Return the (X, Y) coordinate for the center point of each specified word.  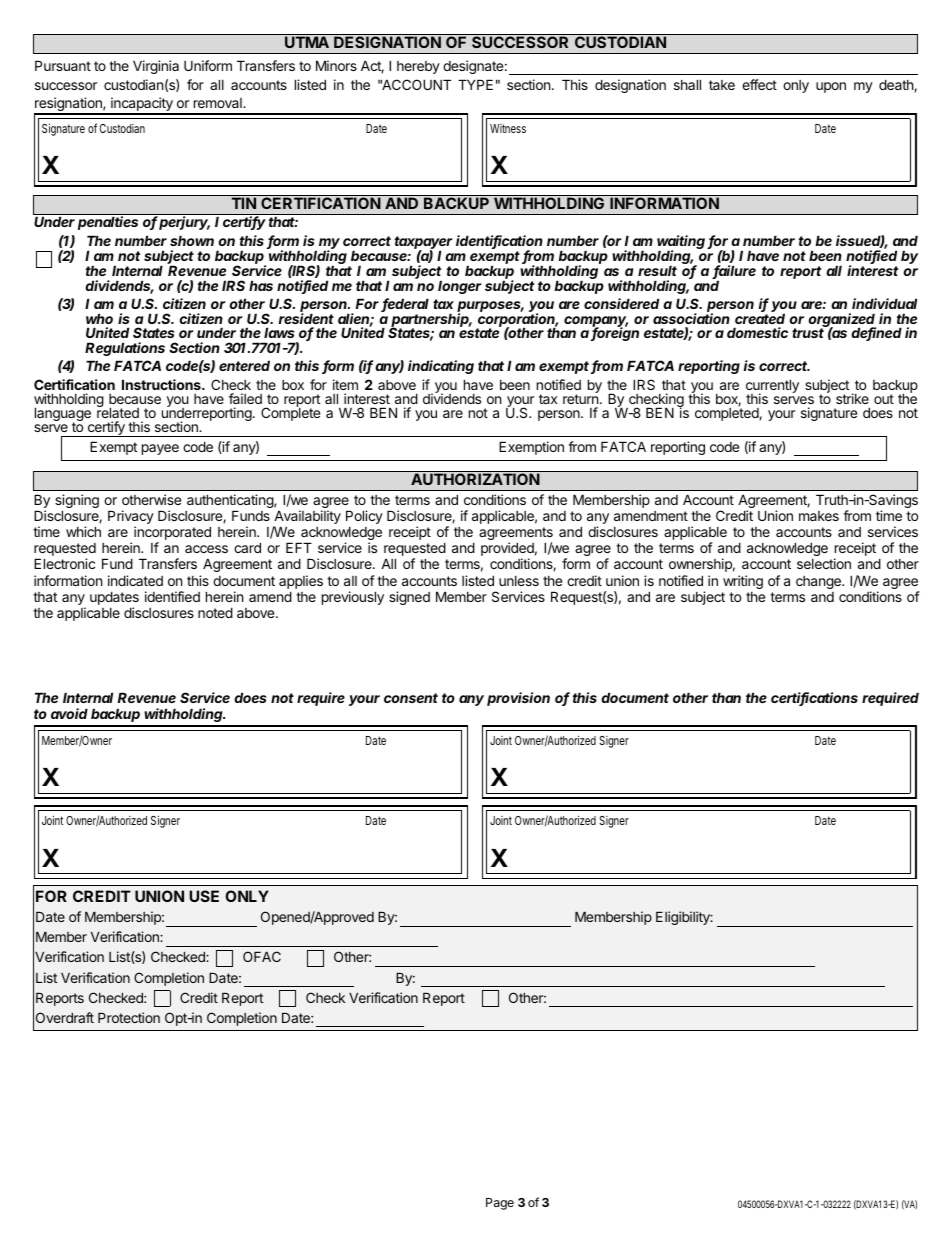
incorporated (172, 534)
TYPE (475, 84)
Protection (129, 1017)
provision (518, 699)
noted (215, 612)
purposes (490, 308)
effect (759, 84)
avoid (69, 713)
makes (819, 516)
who (99, 318)
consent (411, 698)
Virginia (156, 67)
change (819, 582)
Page (500, 1204)
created (760, 318)
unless (519, 581)
